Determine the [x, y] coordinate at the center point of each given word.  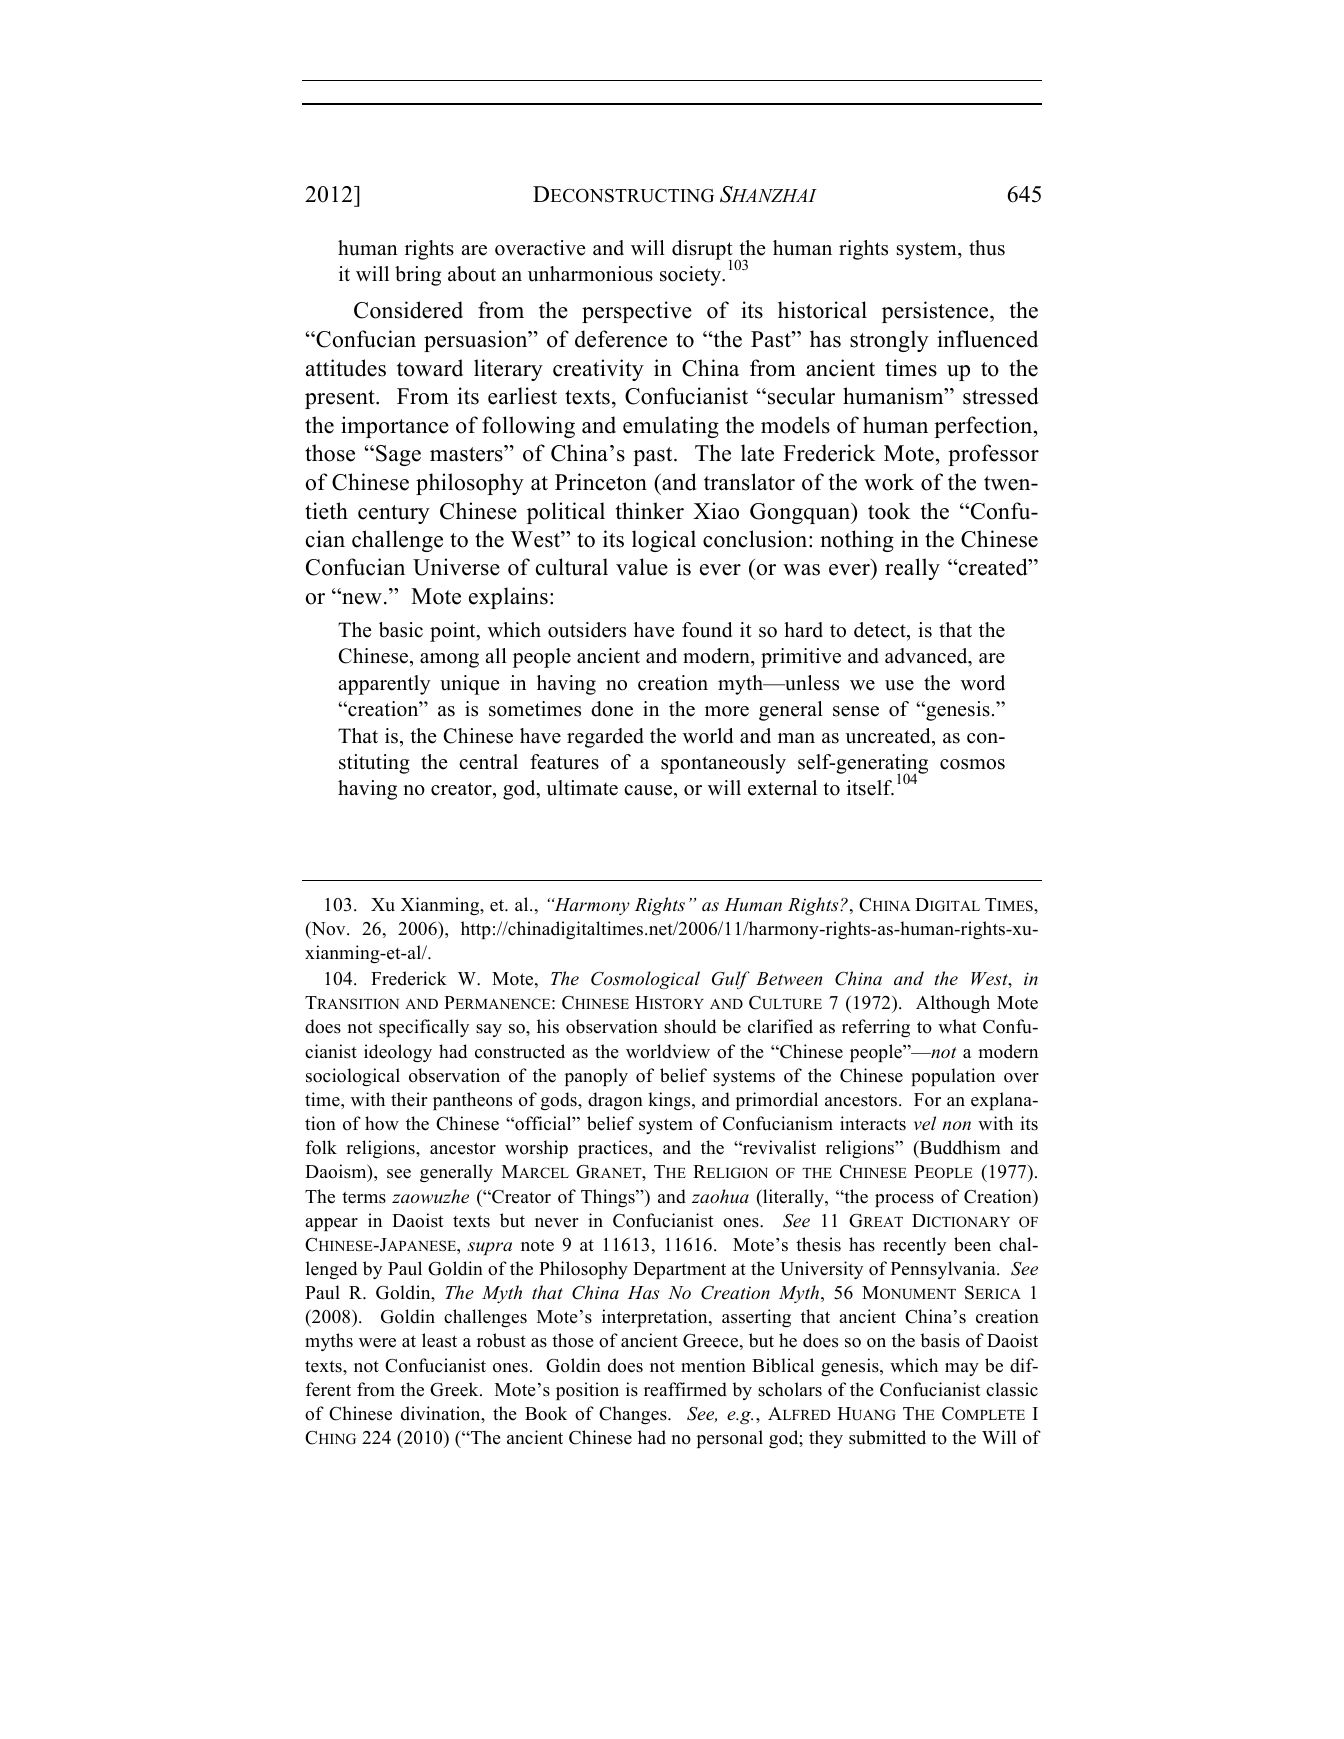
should [690, 1026]
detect [881, 630]
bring [418, 276]
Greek [455, 1389]
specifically [424, 1028]
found [707, 630]
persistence [936, 312]
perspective [637, 312]
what [957, 1026]
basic [401, 630]
